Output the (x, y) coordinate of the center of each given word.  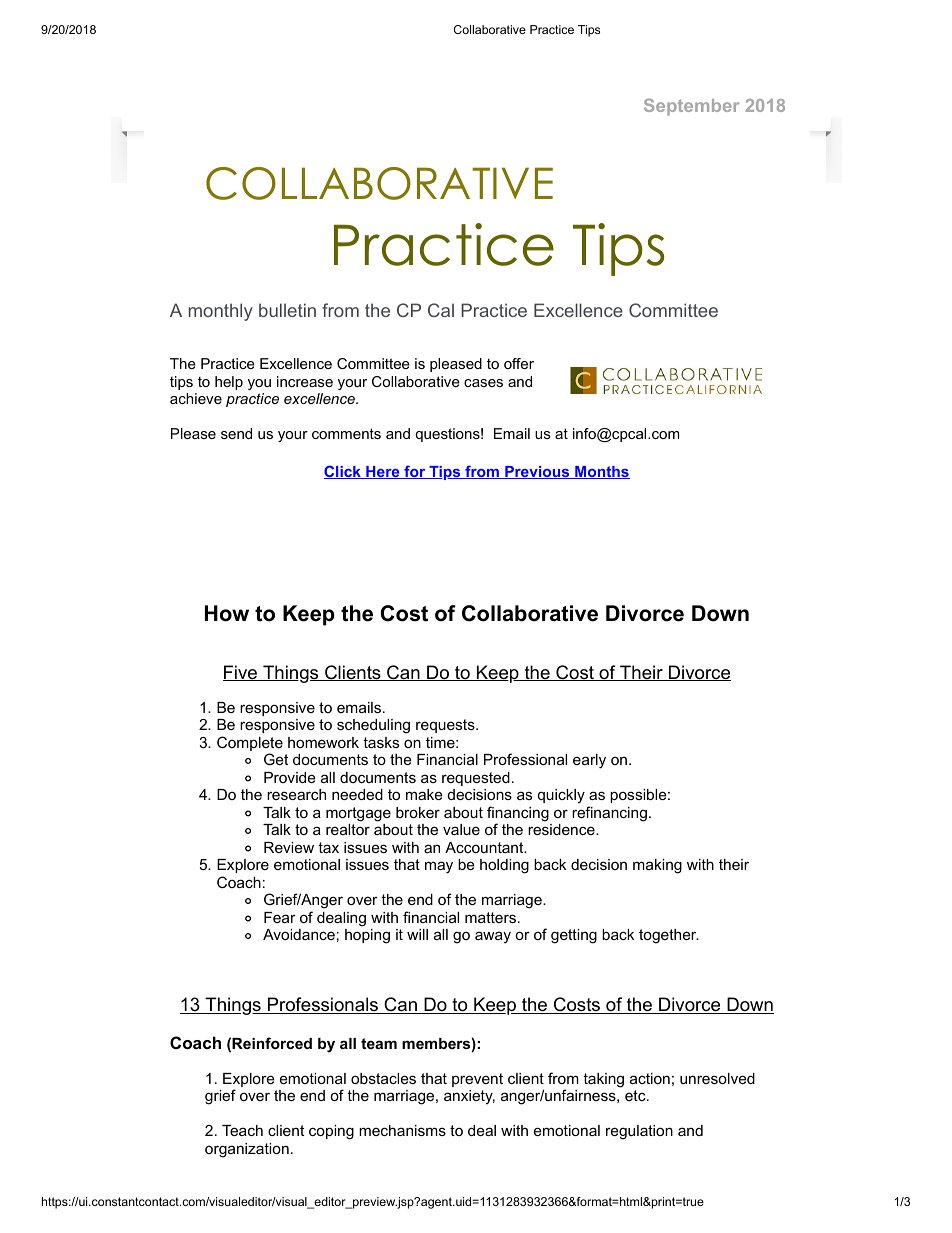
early (589, 761)
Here (383, 472)
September (691, 107)
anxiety (469, 1097)
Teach (242, 1130)
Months (601, 472)
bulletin (287, 310)
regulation (639, 1132)
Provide (290, 777)
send (236, 433)
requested (476, 779)
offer (519, 363)
